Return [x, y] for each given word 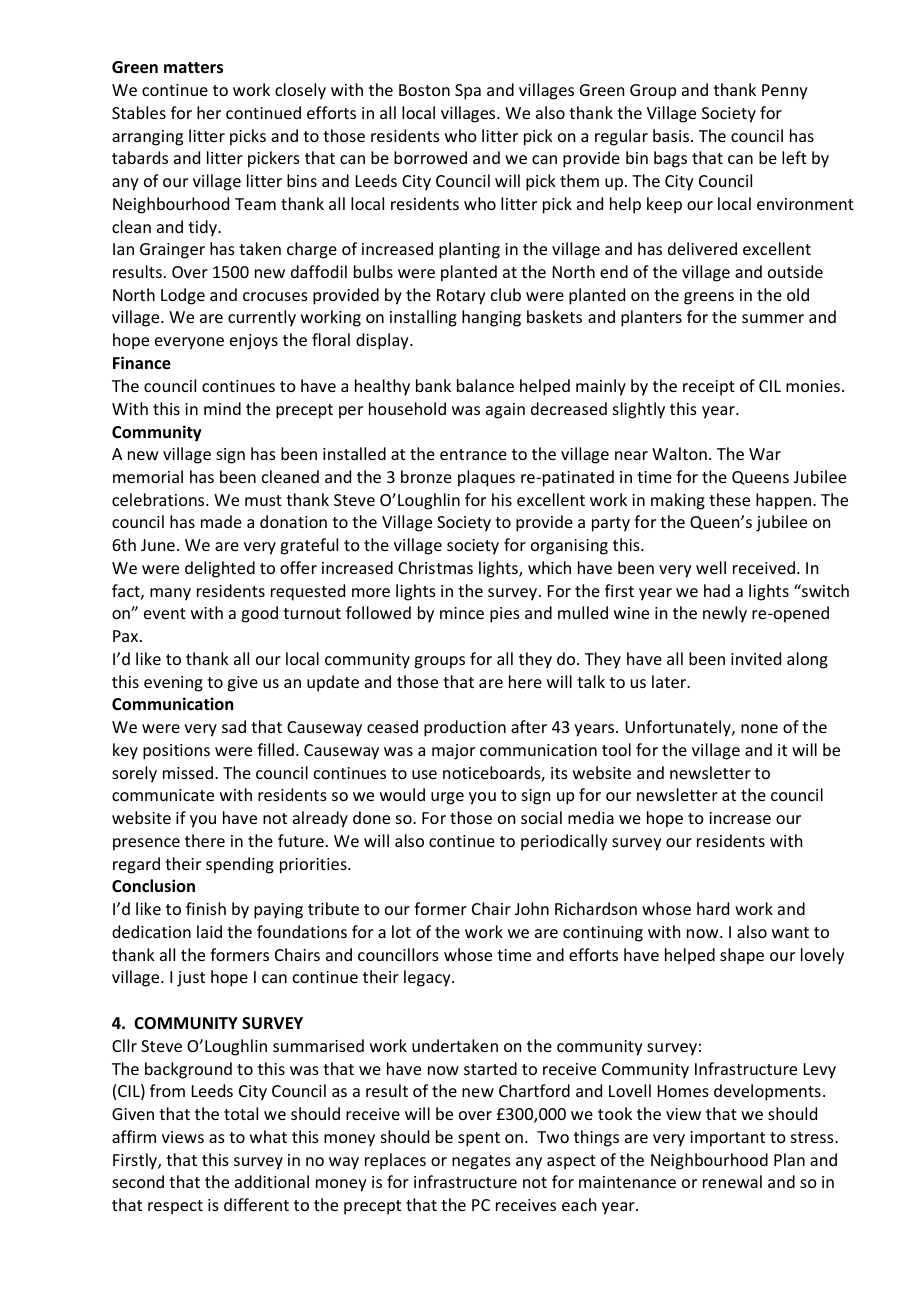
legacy [428, 978]
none [759, 728]
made [221, 521]
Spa [468, 92]
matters [193, 68]
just [191, 979]
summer [773, 318]
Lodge [183, 296]
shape [742, 956]
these [729, 499]
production [465, 728]
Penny [785, 92]
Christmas [435, 567]
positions [176, 752]
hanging [491, 318]
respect [175, 1207]
